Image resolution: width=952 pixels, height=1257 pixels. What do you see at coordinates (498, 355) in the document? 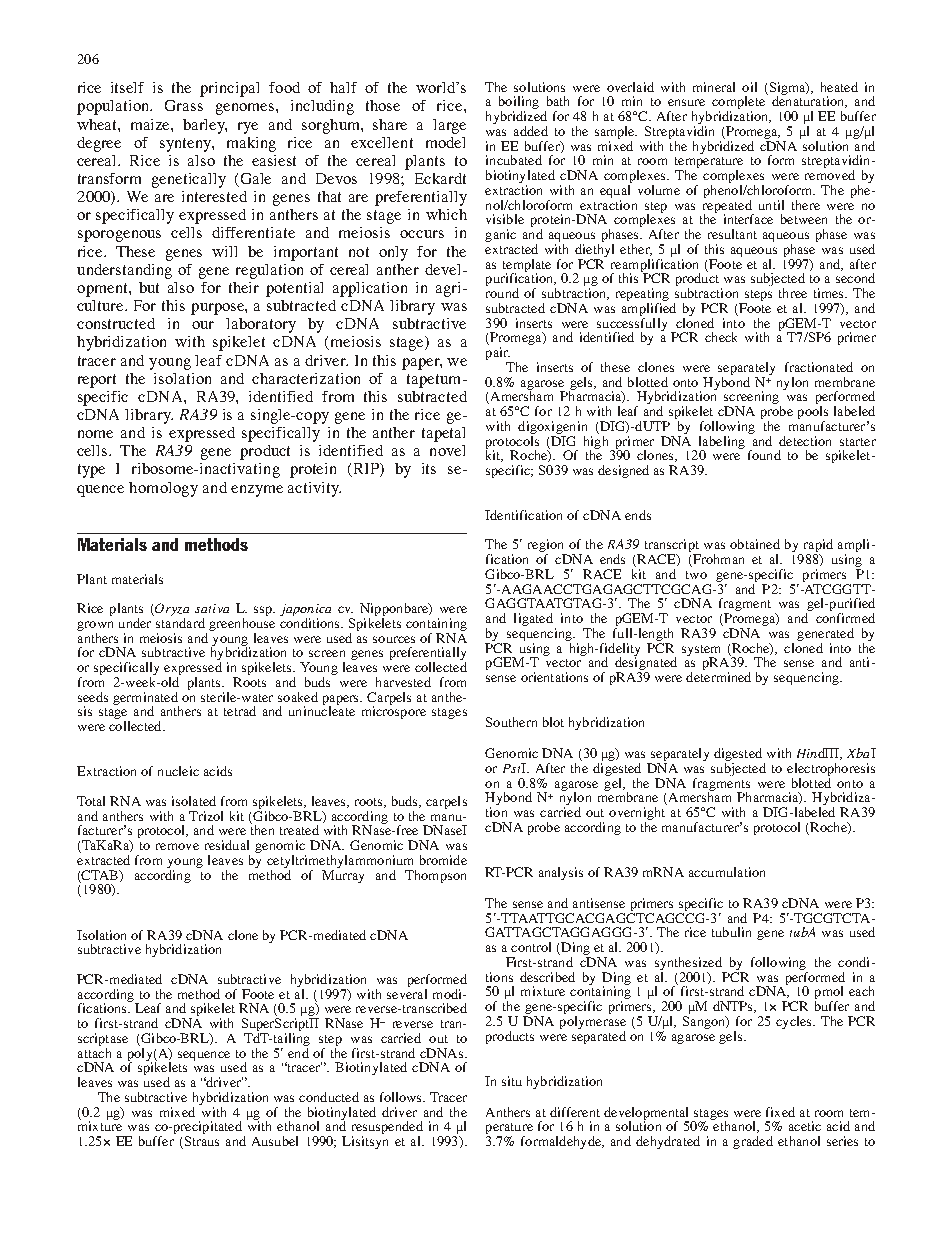
I see `pair` at bounding box center [498, 355].
